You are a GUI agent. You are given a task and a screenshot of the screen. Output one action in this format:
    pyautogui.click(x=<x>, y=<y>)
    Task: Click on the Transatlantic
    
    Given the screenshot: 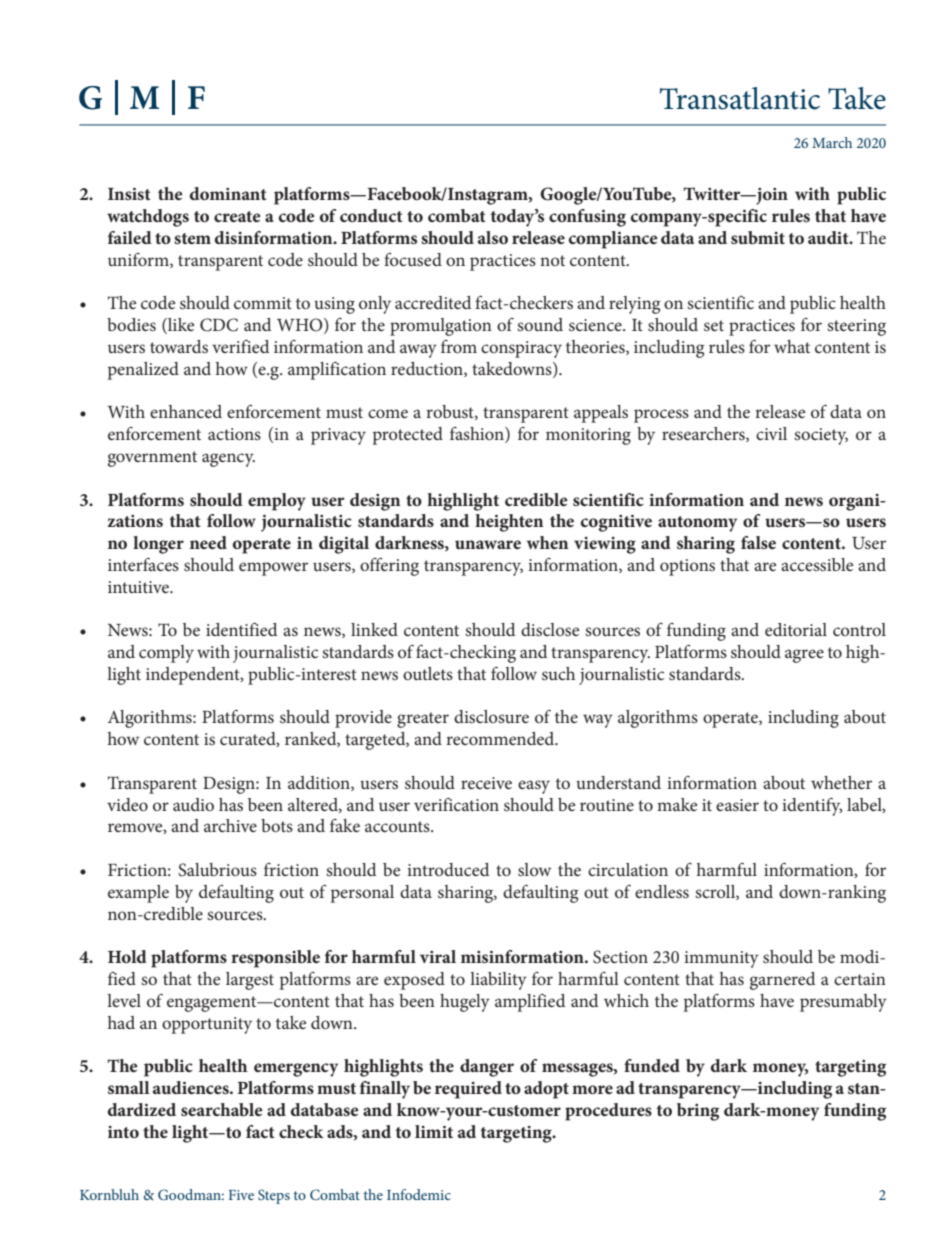 What is the action you would take?
    pyautogui.click(x=740, y=98)
